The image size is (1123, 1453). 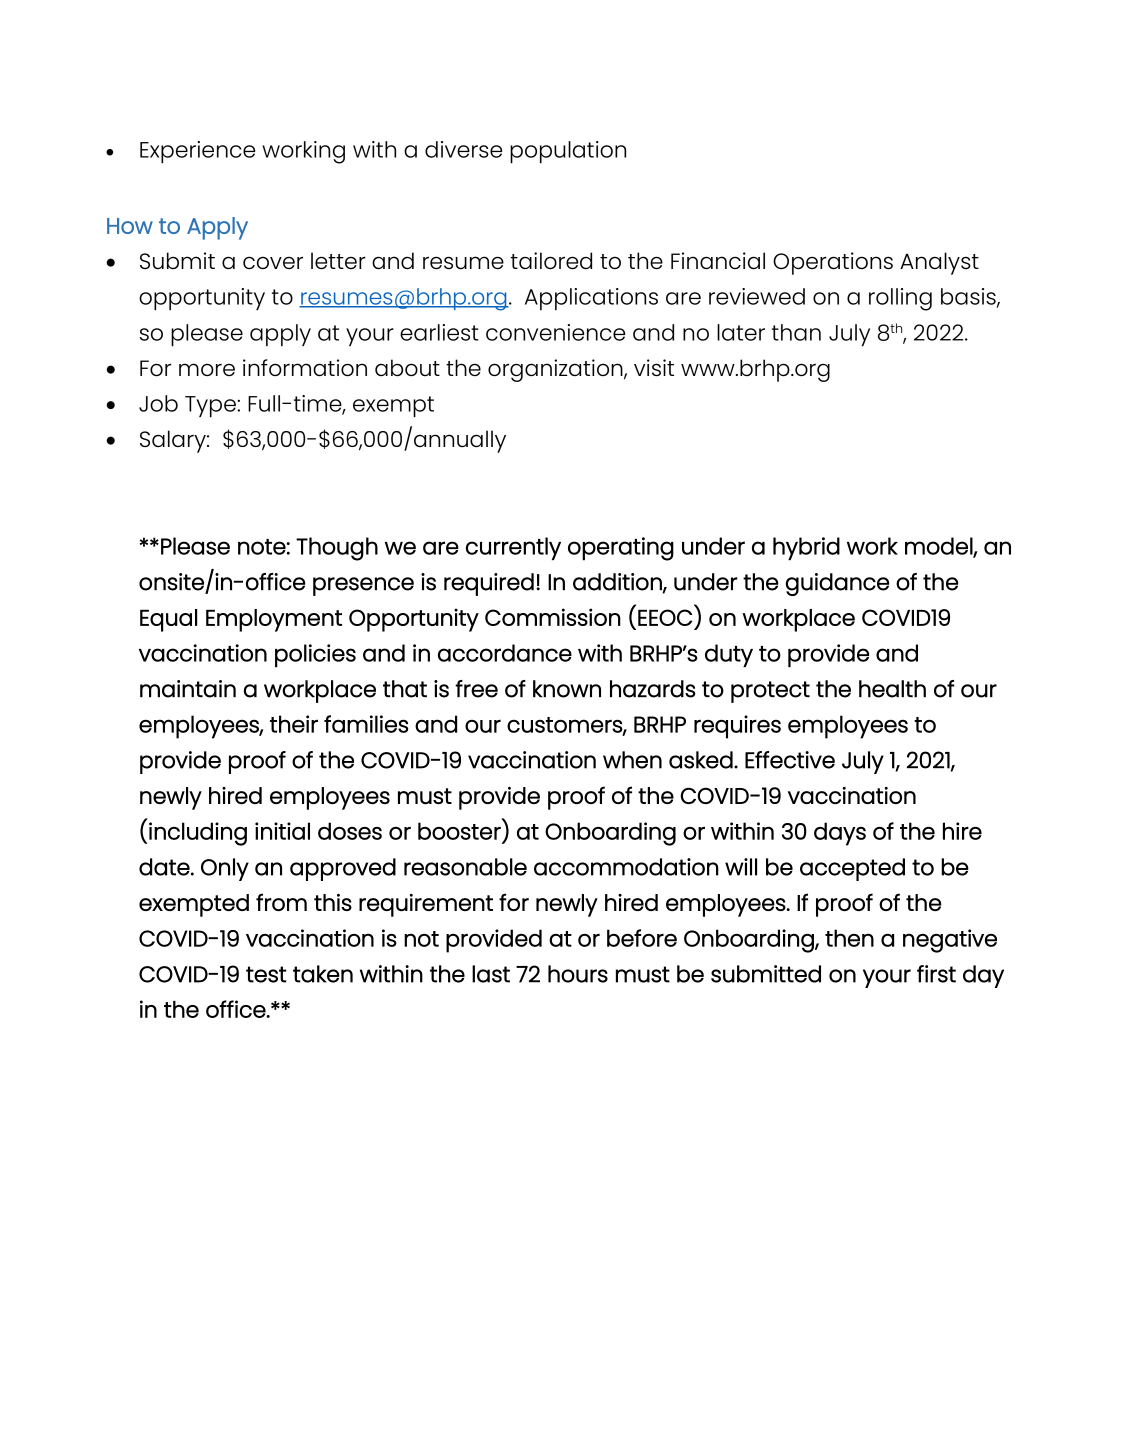 I want to click on currently, so click(x=513, y=548).
